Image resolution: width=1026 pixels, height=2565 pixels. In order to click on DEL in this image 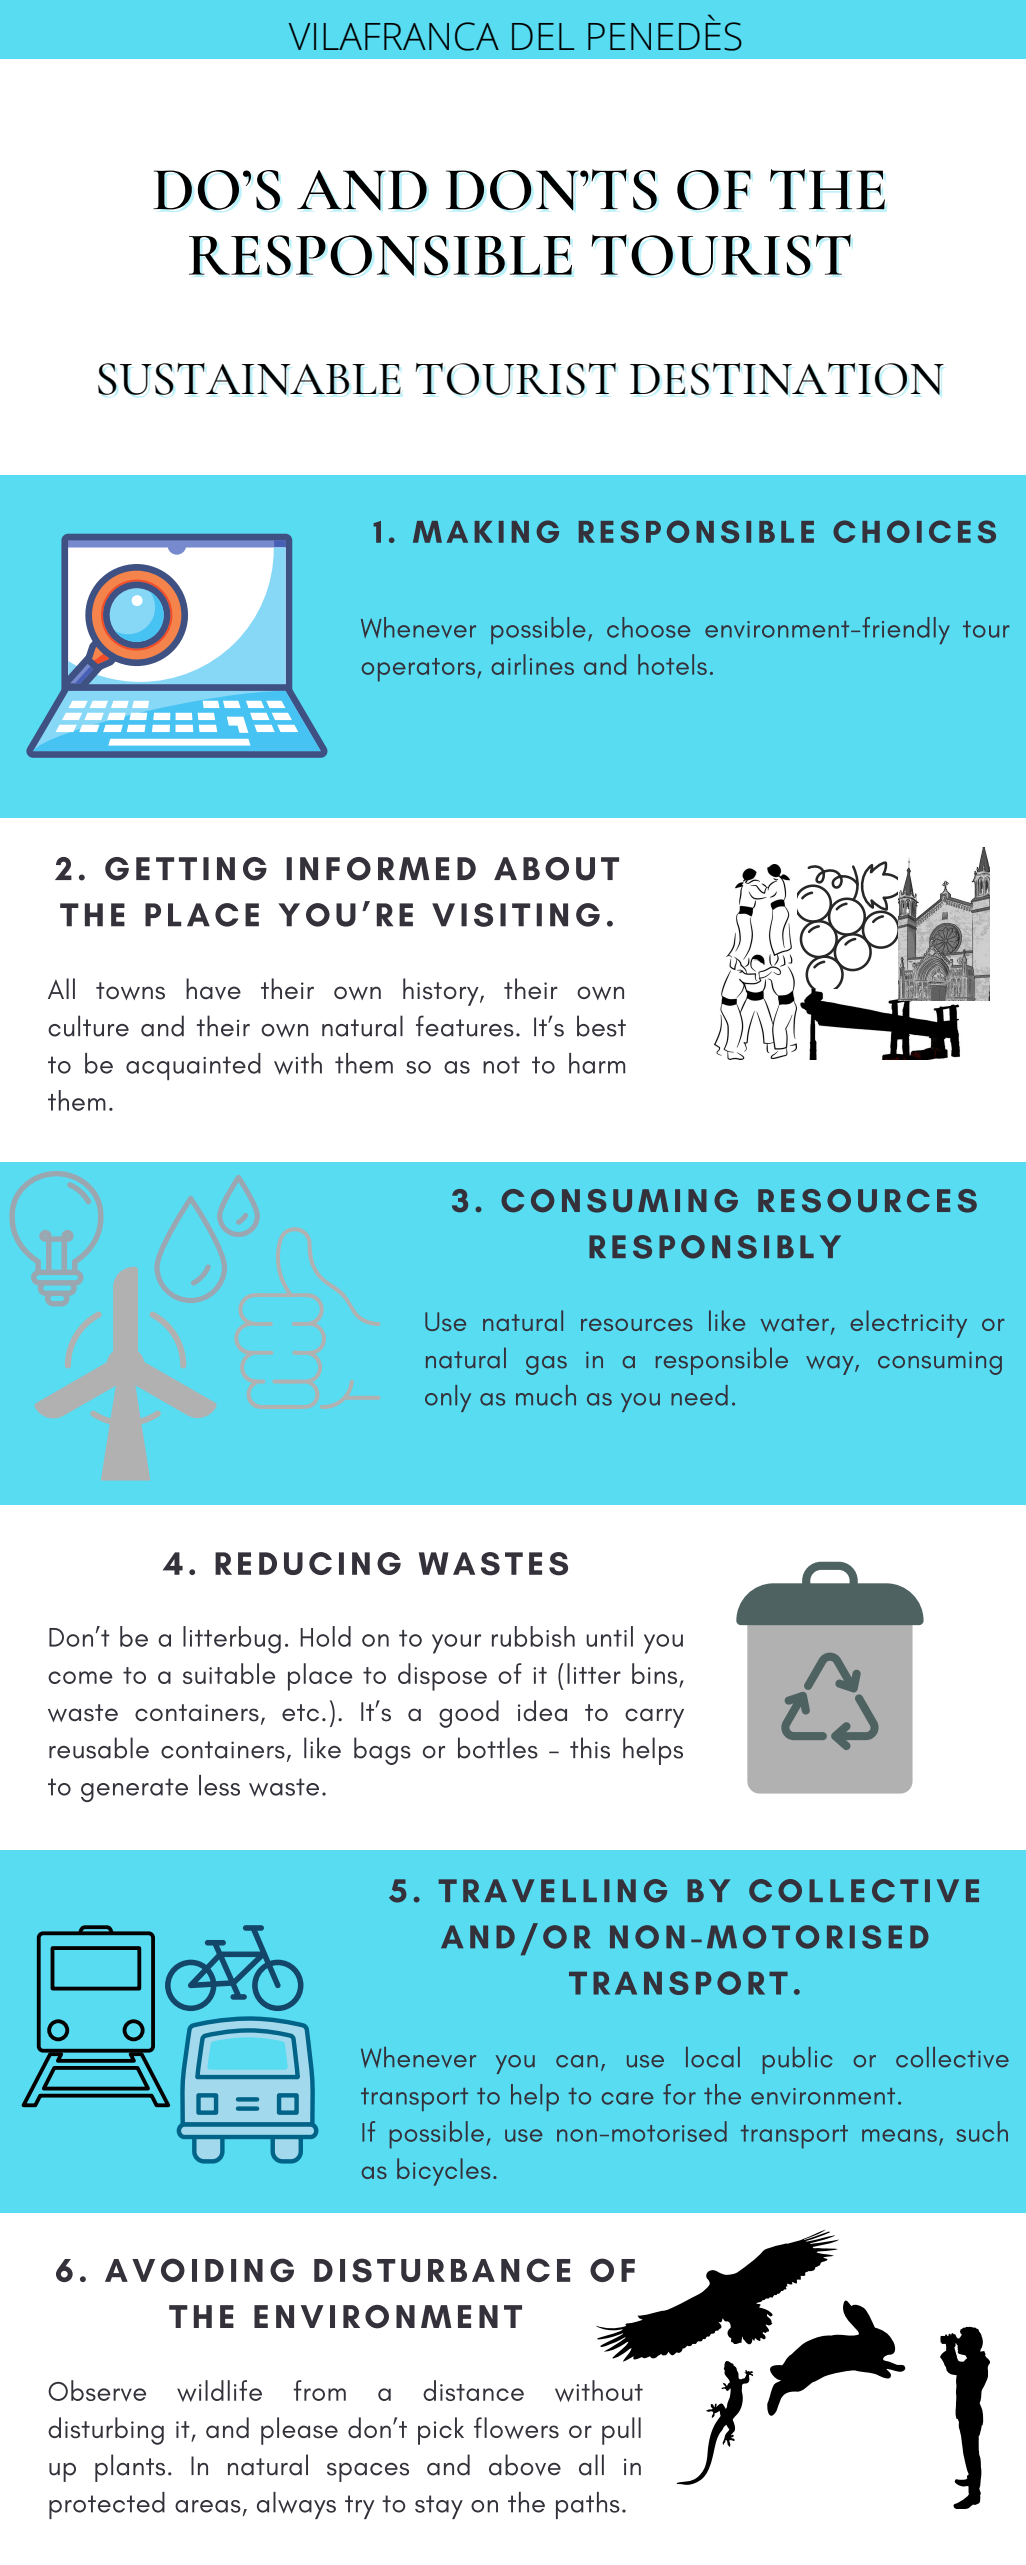, I will do `click(543, 36)`.
